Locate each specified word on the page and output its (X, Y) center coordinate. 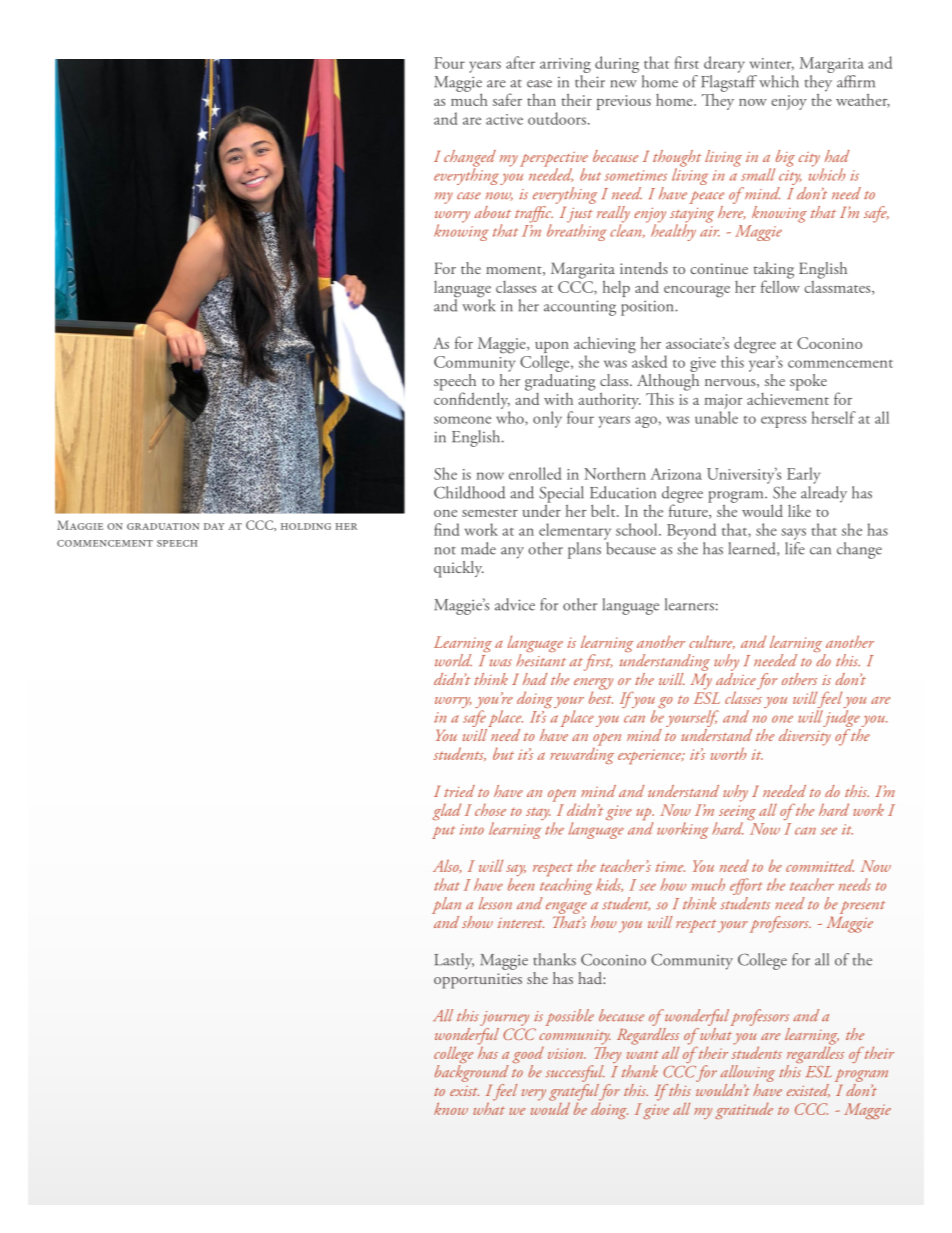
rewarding (582, 754)
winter (772, 64)
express (783, 422)
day (214, 526)
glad (447, 811)
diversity (805, 736)
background (472, 1073)
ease (539, 84)
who (511, 418)
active (504, 119)
